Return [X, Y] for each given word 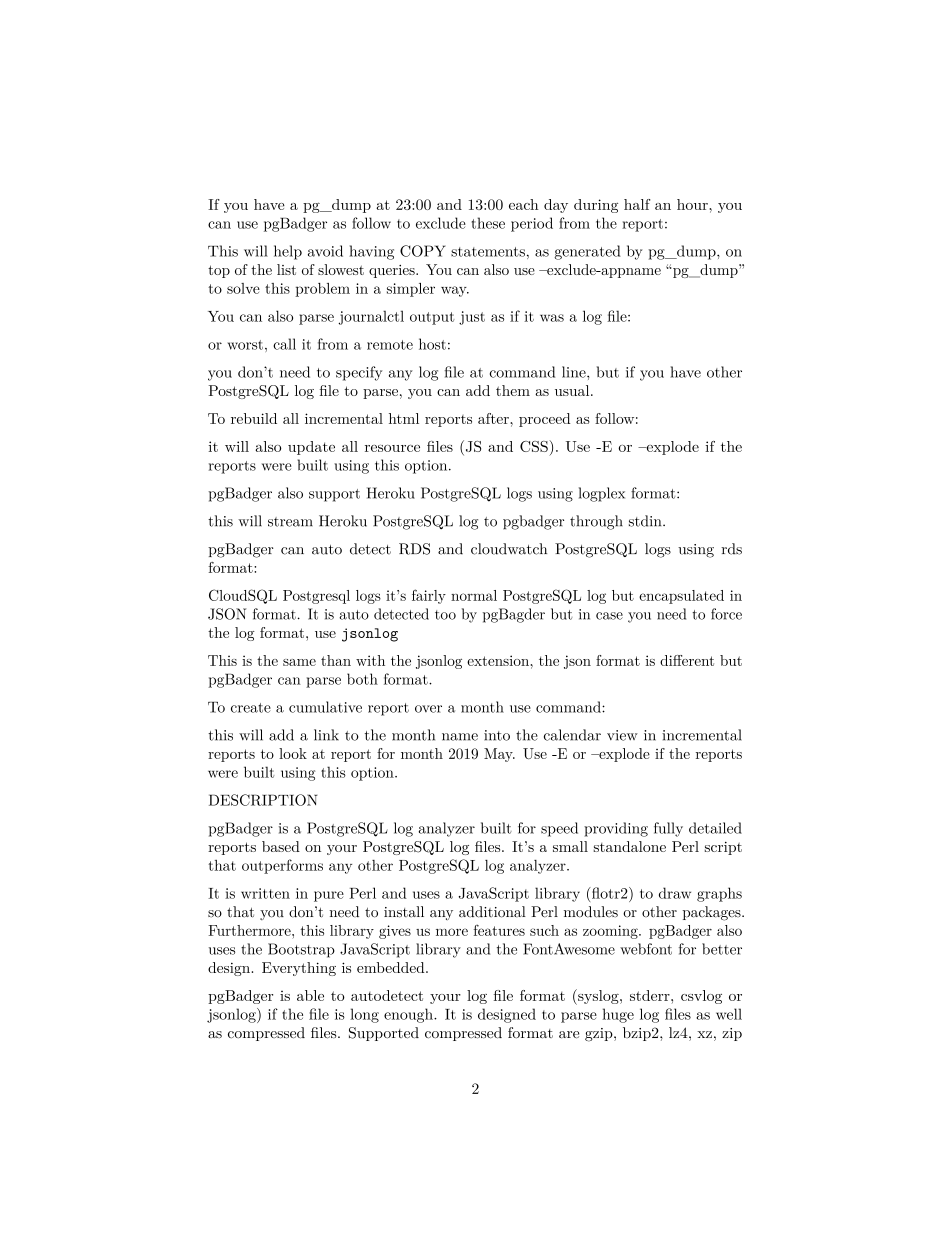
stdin [646, 521]
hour [693, 204]
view [622, 735]
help [288, 252]
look [293, 753]
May [499, 755]
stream [290, 522]
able [310, 995]
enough [409, 1015]
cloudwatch [509, 549]
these [488, 223]
